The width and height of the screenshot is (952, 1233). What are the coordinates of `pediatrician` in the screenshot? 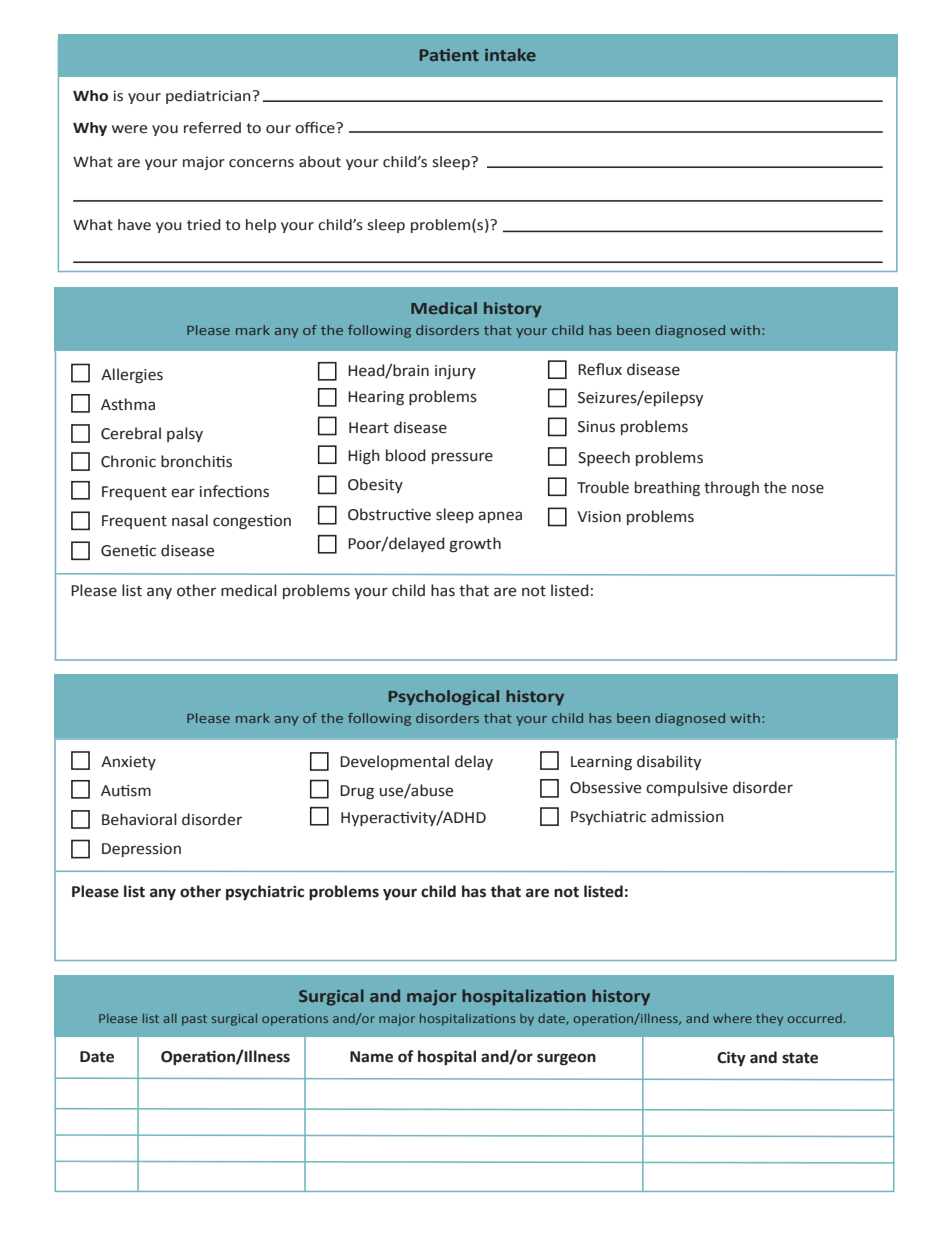 It's located at (208, 97).
